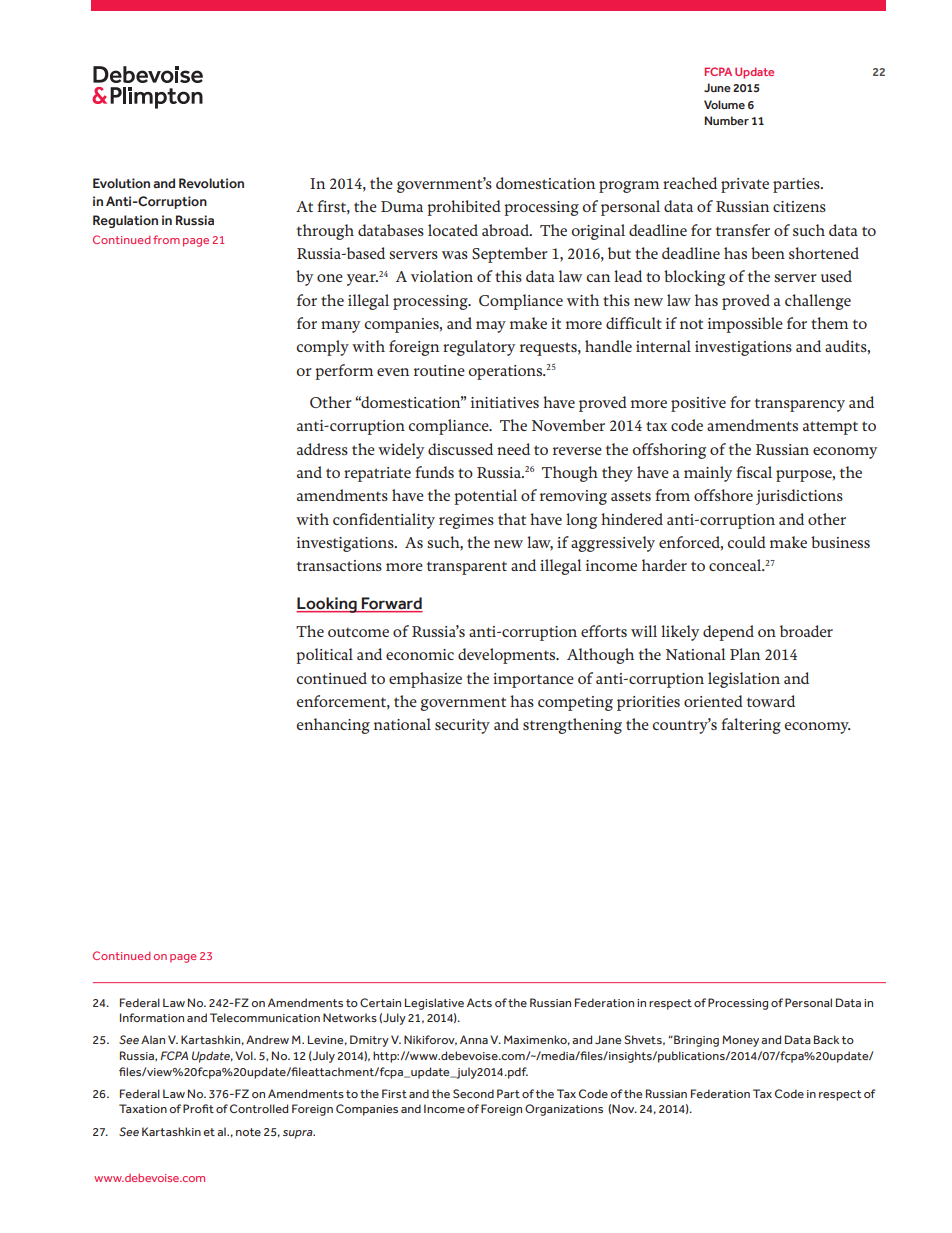  What do you see at coordinates (198, 1108) in the screenshot?
I see `Profit` at bounding box center [198, 1108].
